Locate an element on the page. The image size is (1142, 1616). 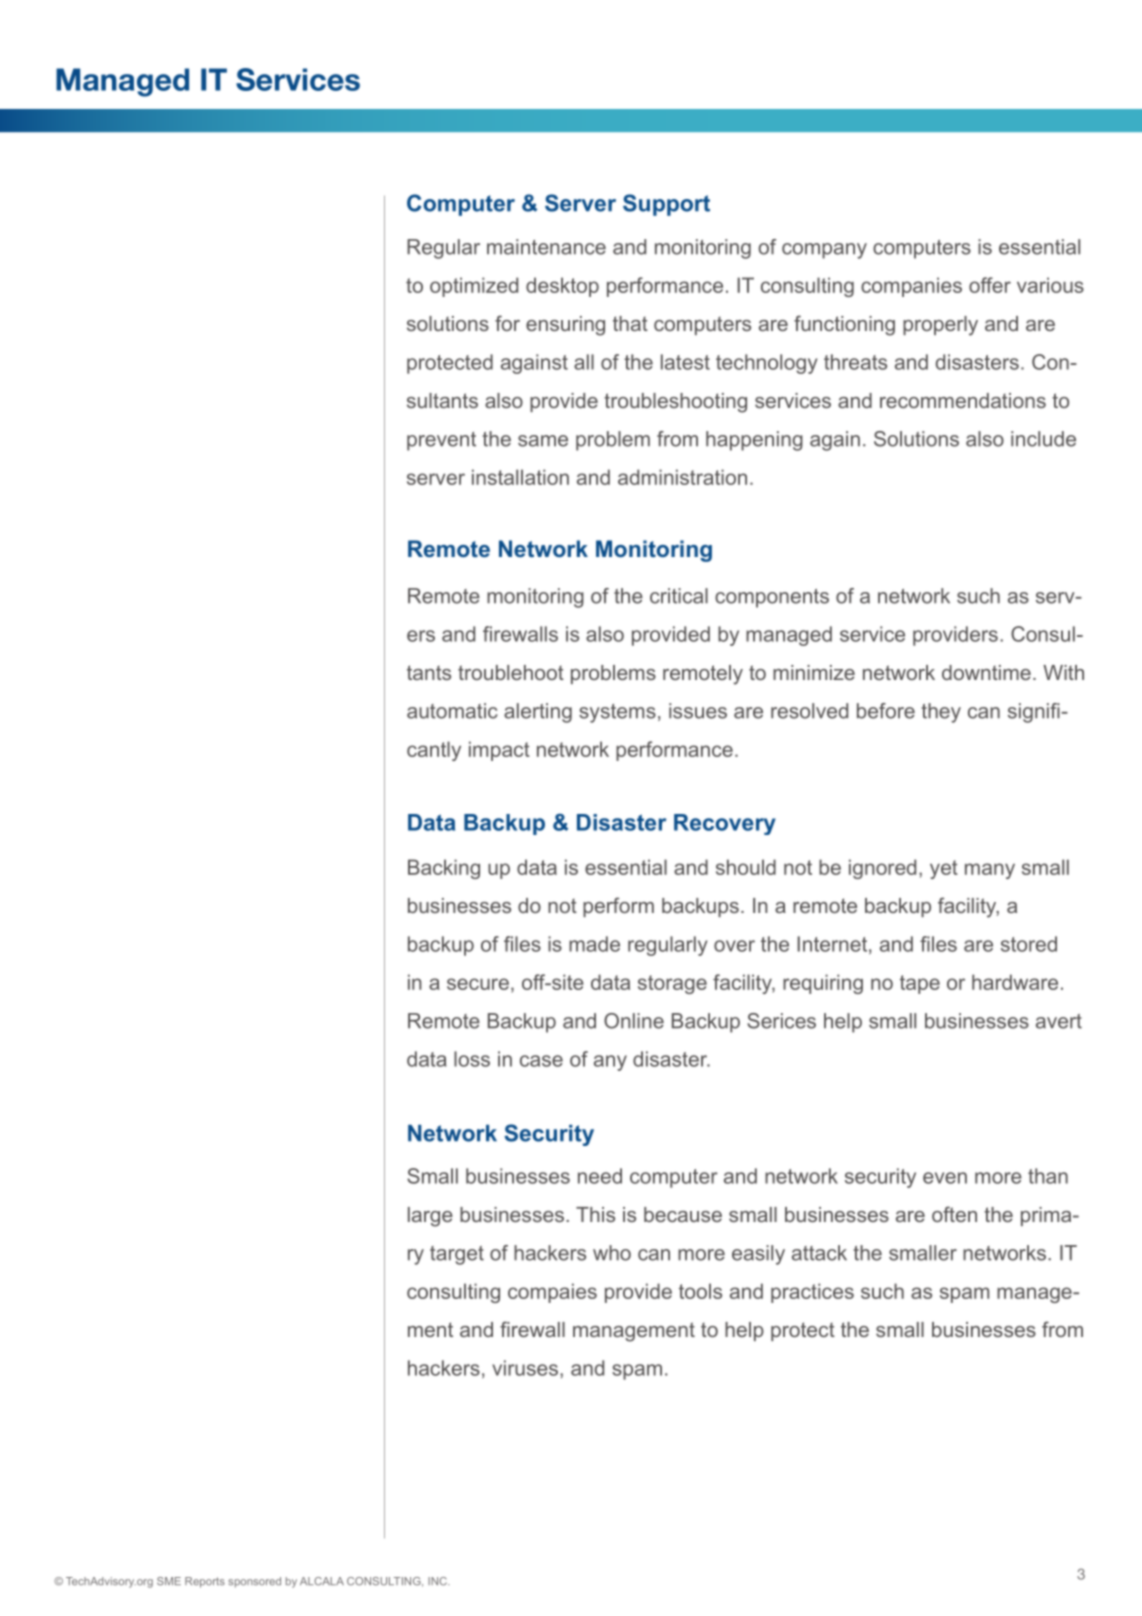
made is located at coordinates (594, 944).
